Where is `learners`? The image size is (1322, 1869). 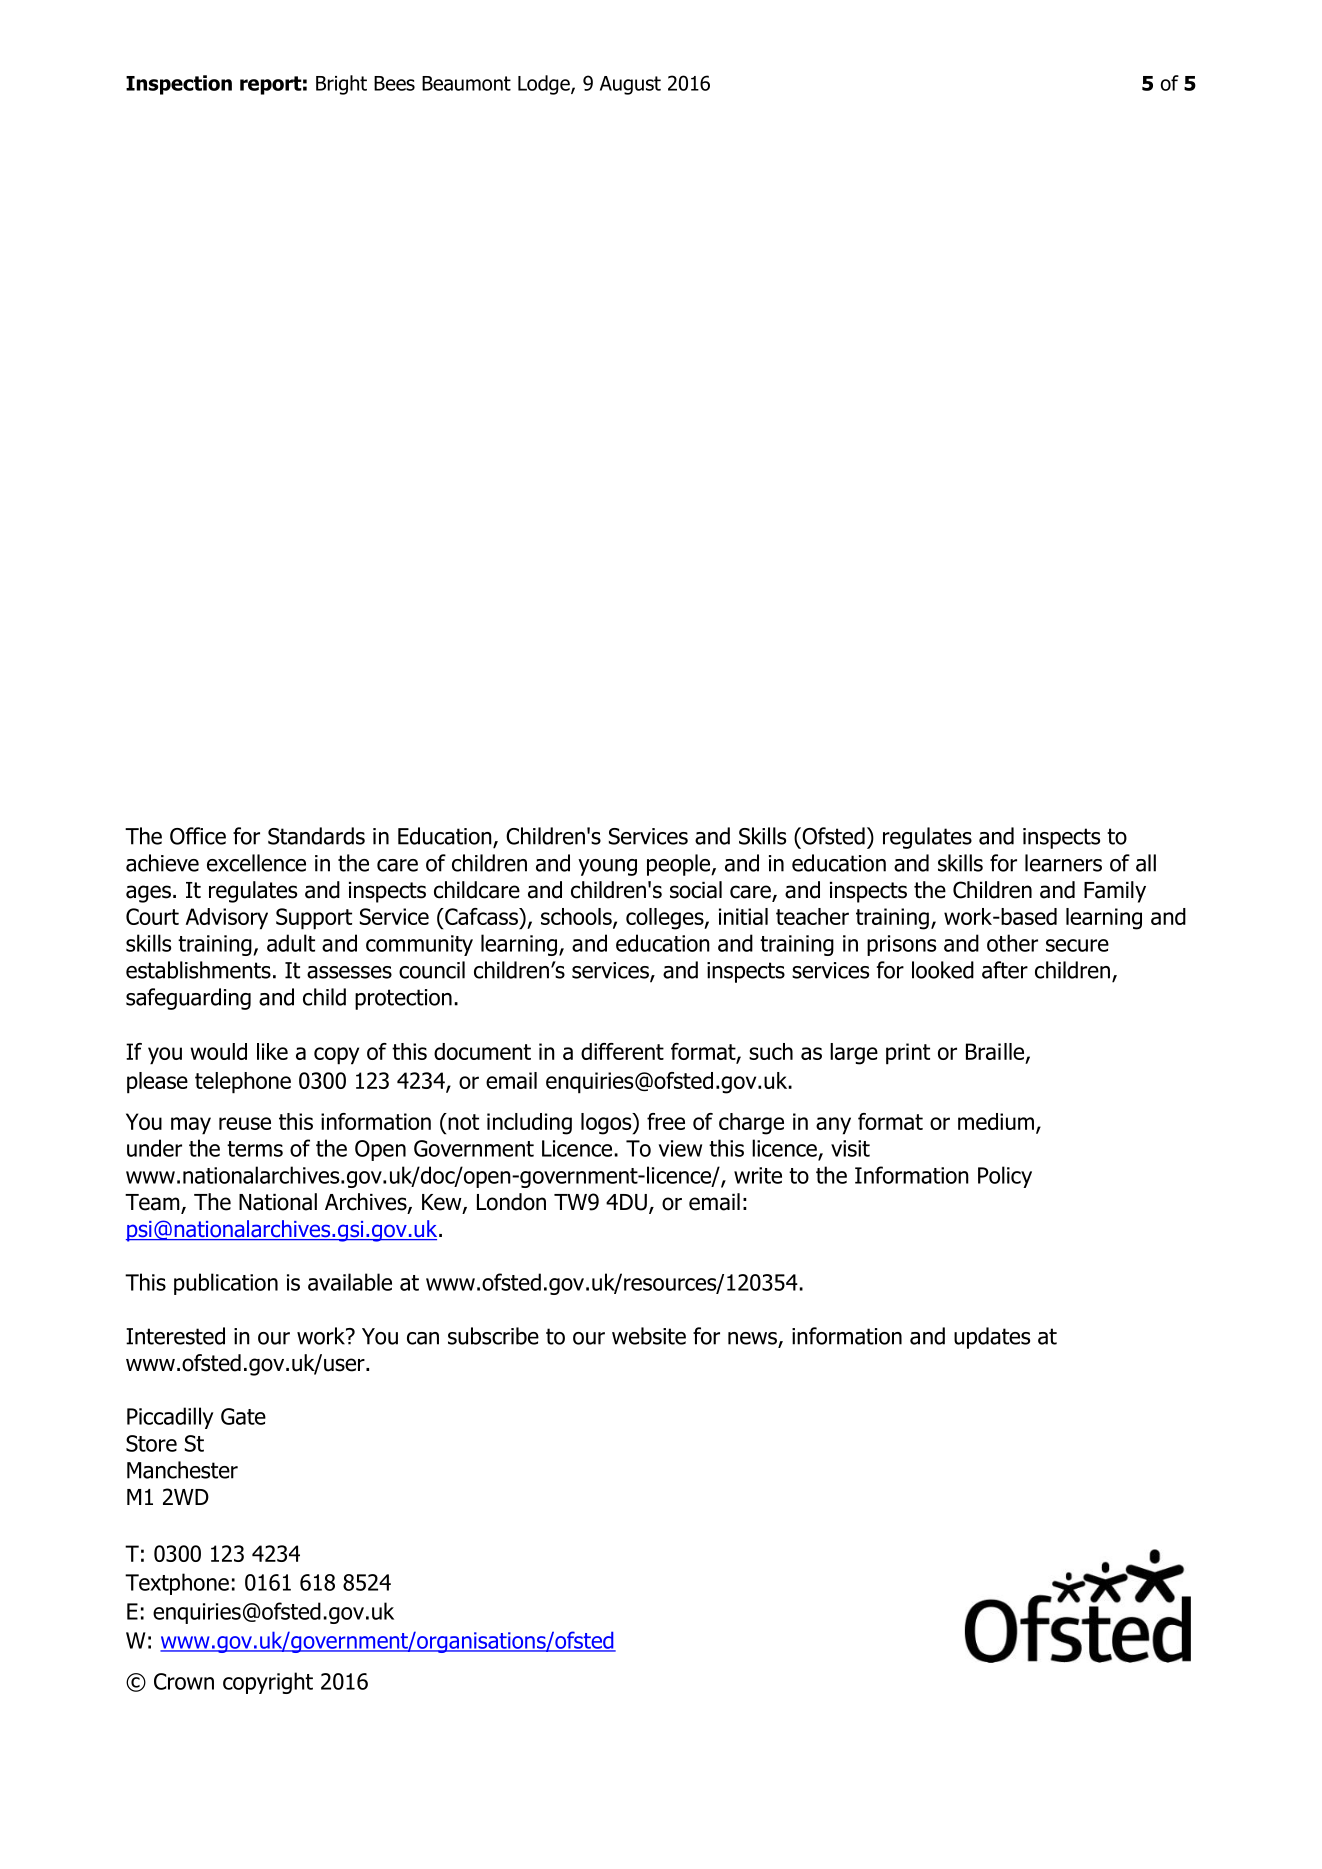 learners is located at coordinates (1063, 863).
